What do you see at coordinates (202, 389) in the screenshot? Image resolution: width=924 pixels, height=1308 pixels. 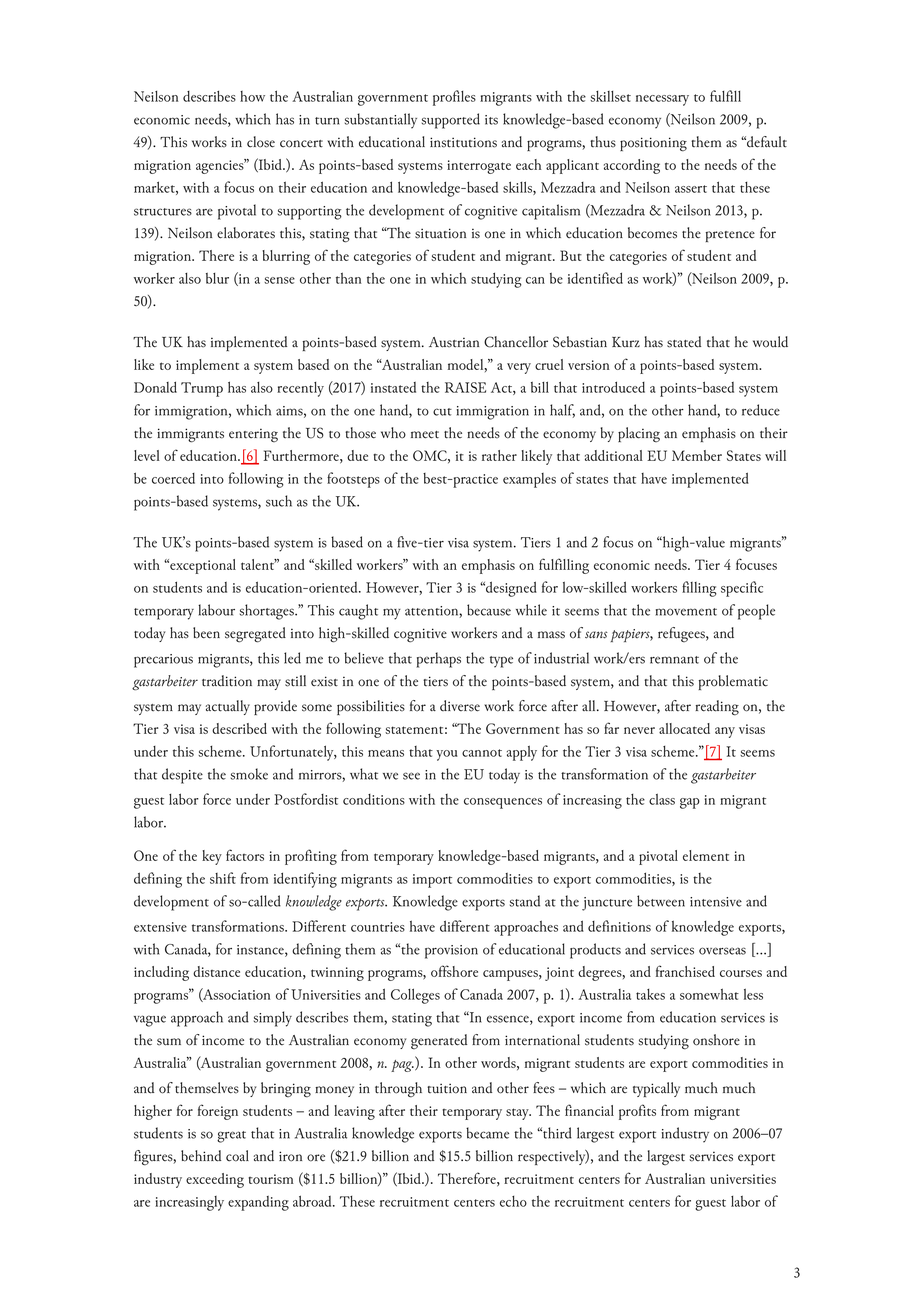 I see `Trump` at bounding box center [202, 389].
